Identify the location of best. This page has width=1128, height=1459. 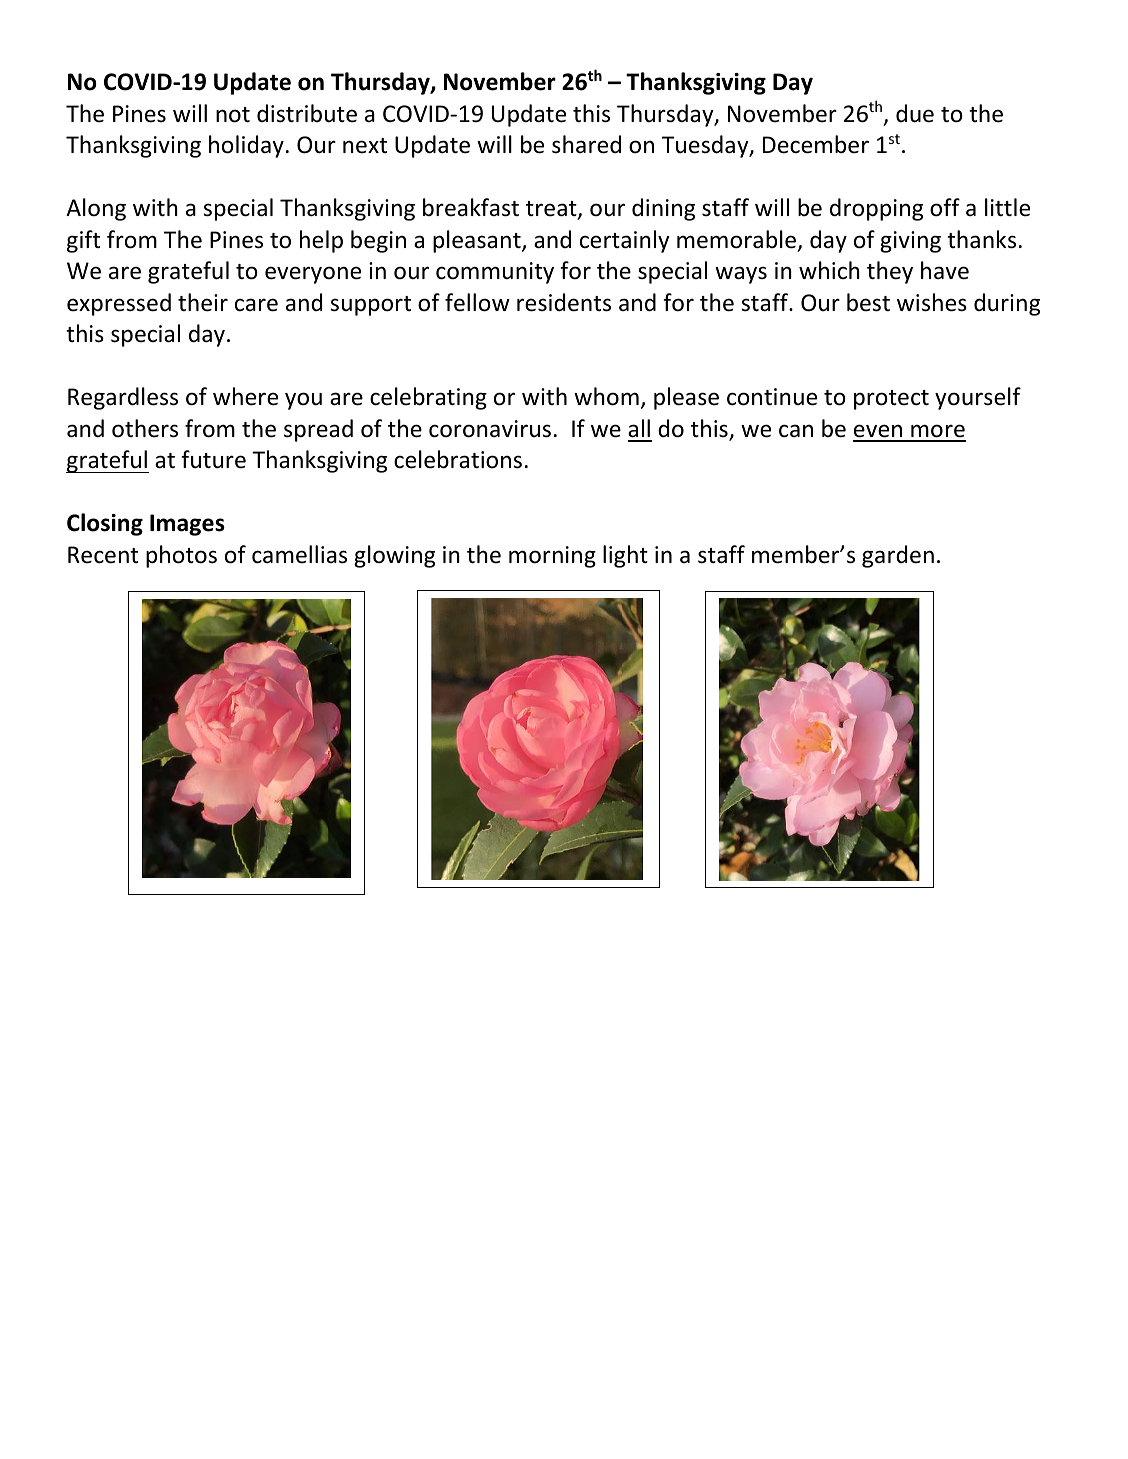
(868, 302).
